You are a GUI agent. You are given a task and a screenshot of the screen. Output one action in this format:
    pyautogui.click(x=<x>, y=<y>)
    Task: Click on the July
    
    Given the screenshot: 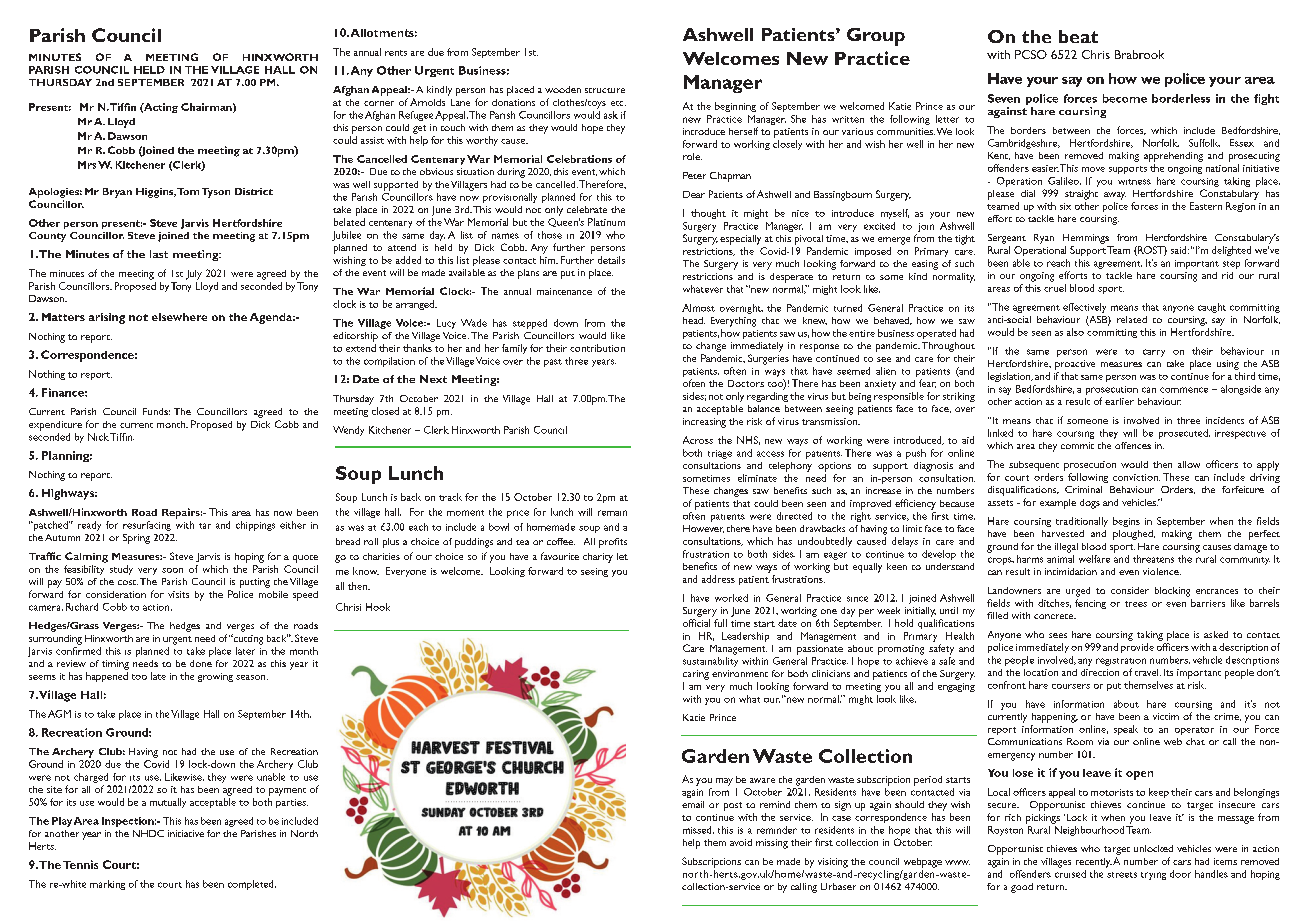 What is the action you would take?
    pyautogui.click(x=194, y=275)
